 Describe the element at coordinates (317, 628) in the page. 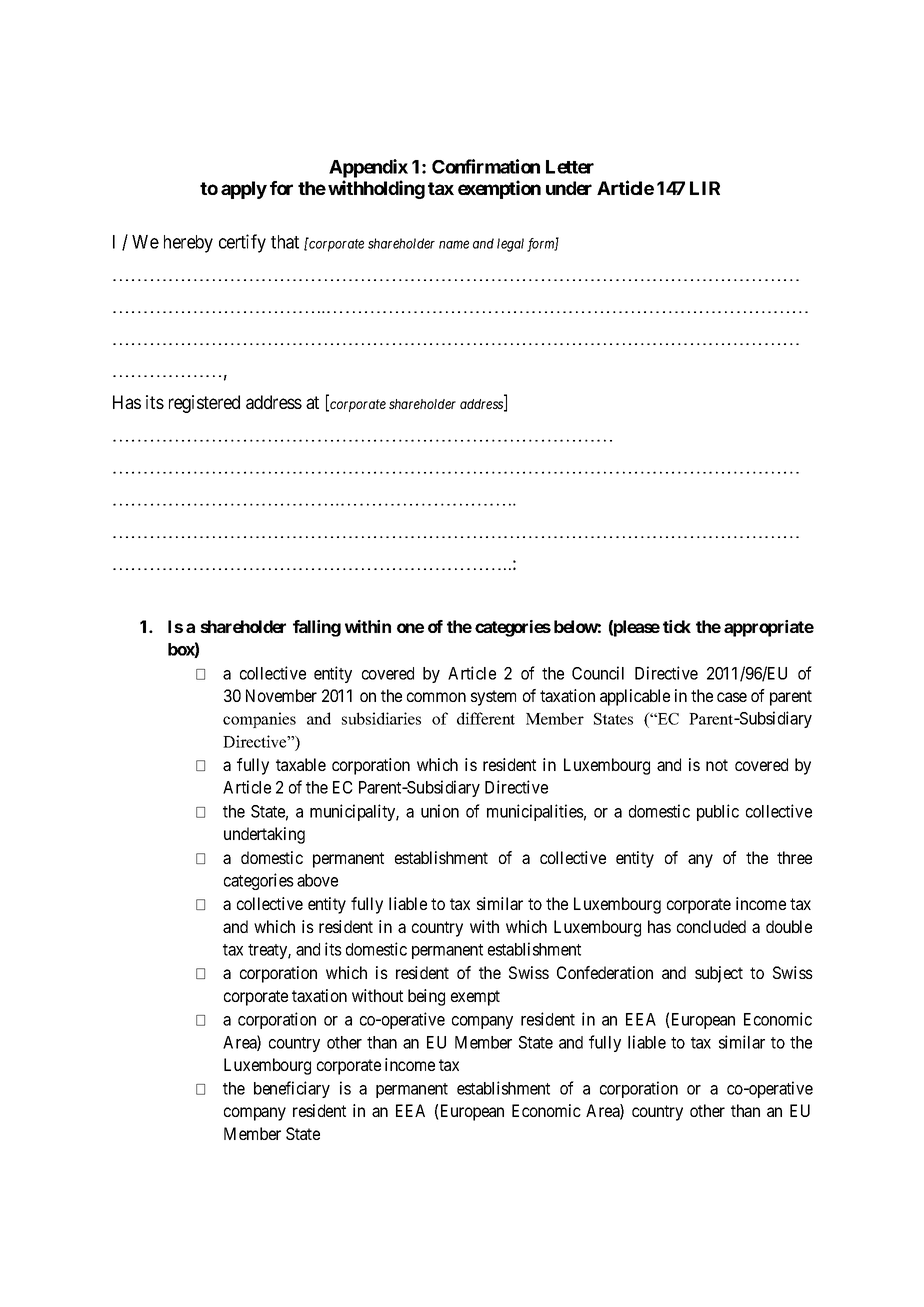

I see `falling` at that location.
